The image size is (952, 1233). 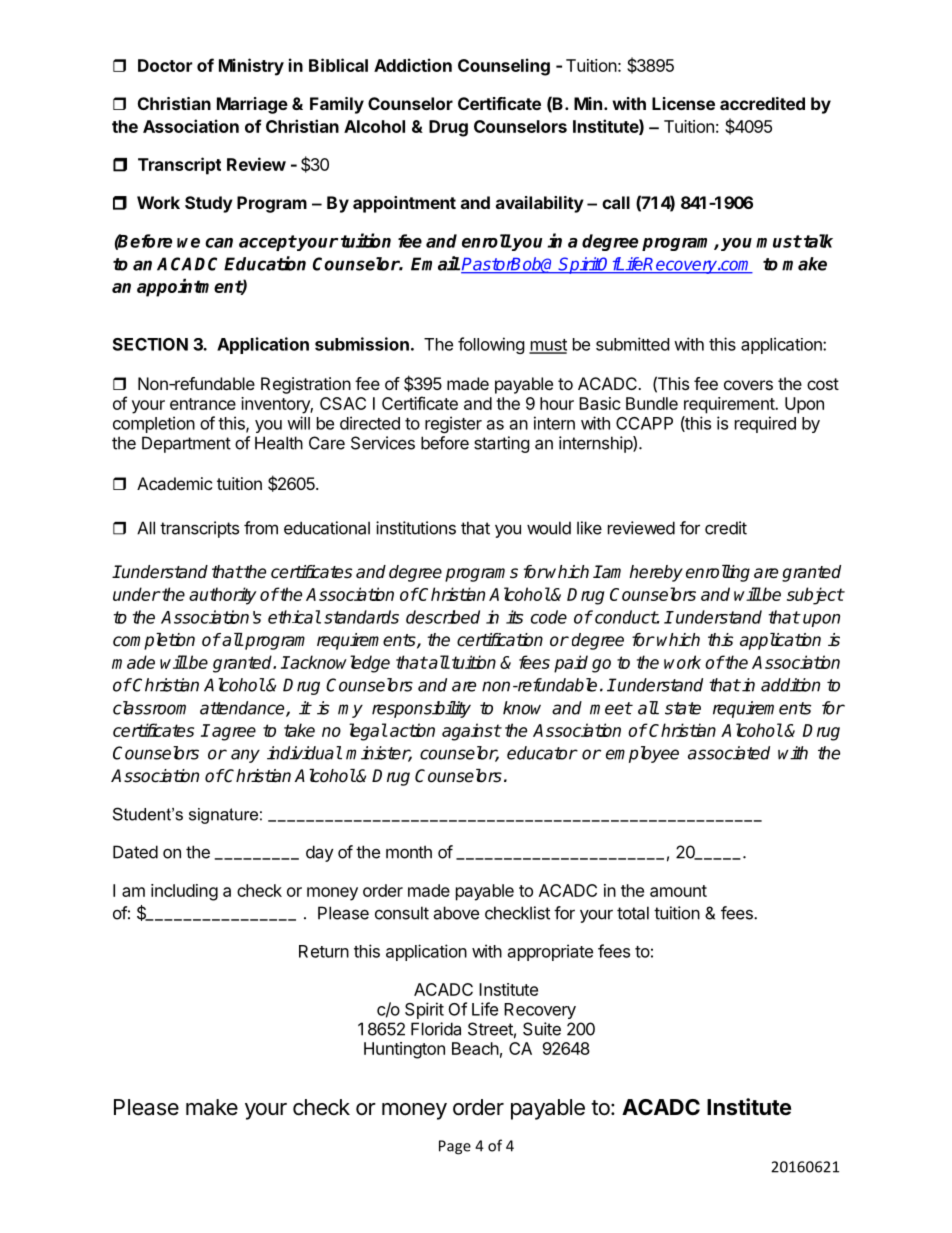 What do you see at coordinates (471, 732) in the document?
I see `against` at bounding box center [471, 732].
